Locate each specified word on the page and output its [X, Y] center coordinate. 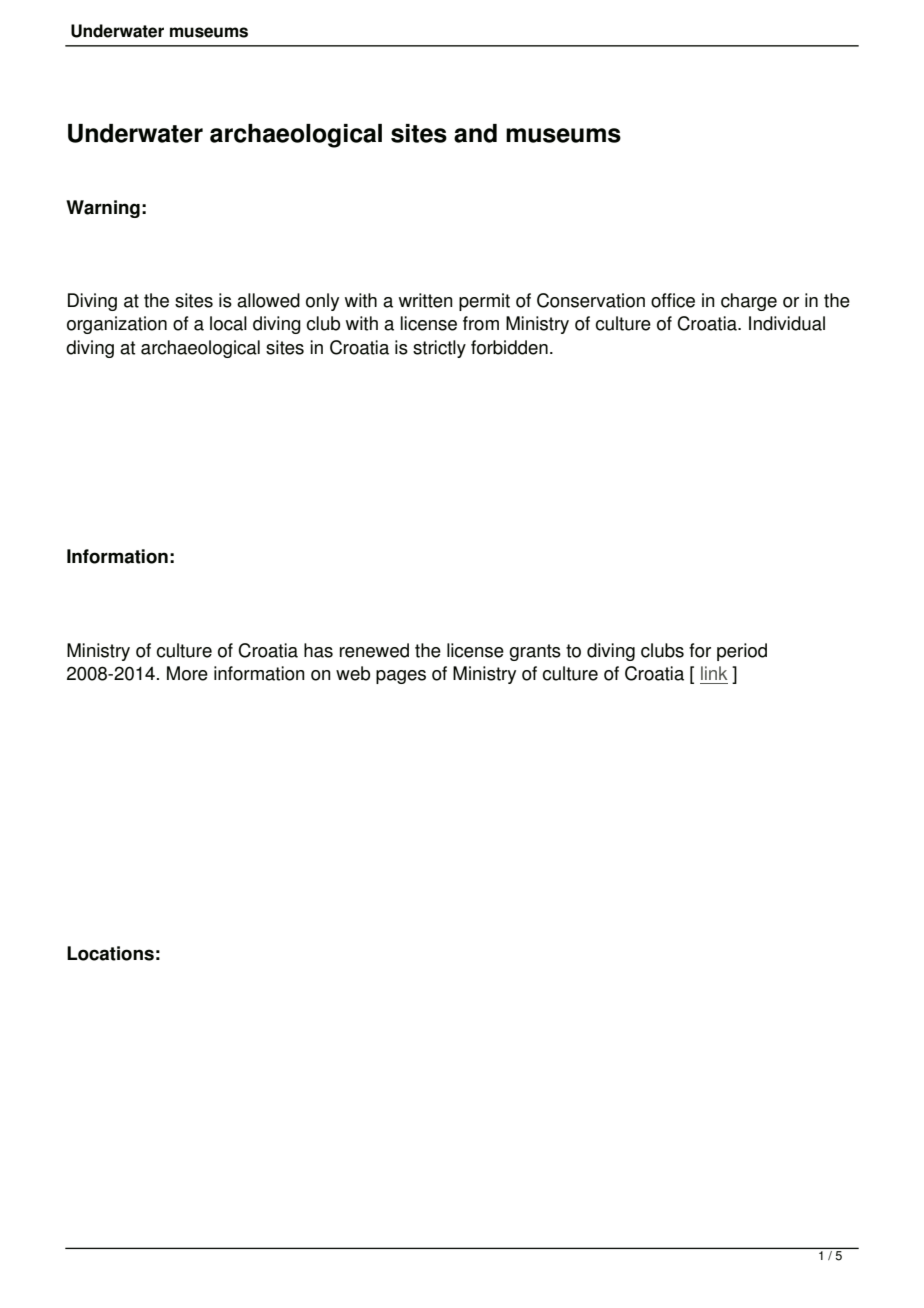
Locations [110, 953]
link [714, 673]
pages [401, 677]
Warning [103, 209]
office [673, 300]
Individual [787, 323]
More [187, 673]
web [353, 673]
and [475, 133]
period [742, 652]
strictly [439, 349]
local [228, 323]
